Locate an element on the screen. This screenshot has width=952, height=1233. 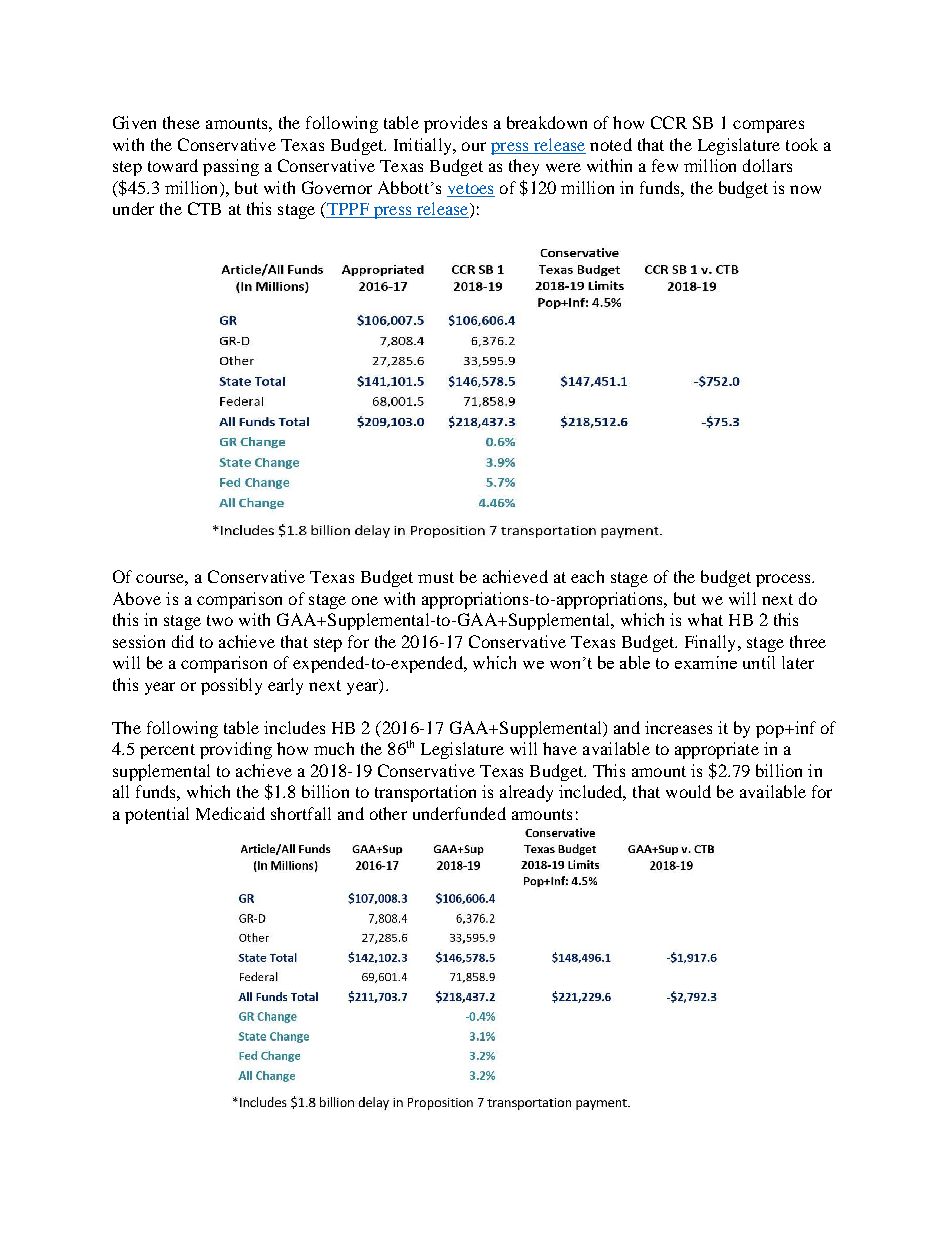
compares is located at coordinates (768, 126).
